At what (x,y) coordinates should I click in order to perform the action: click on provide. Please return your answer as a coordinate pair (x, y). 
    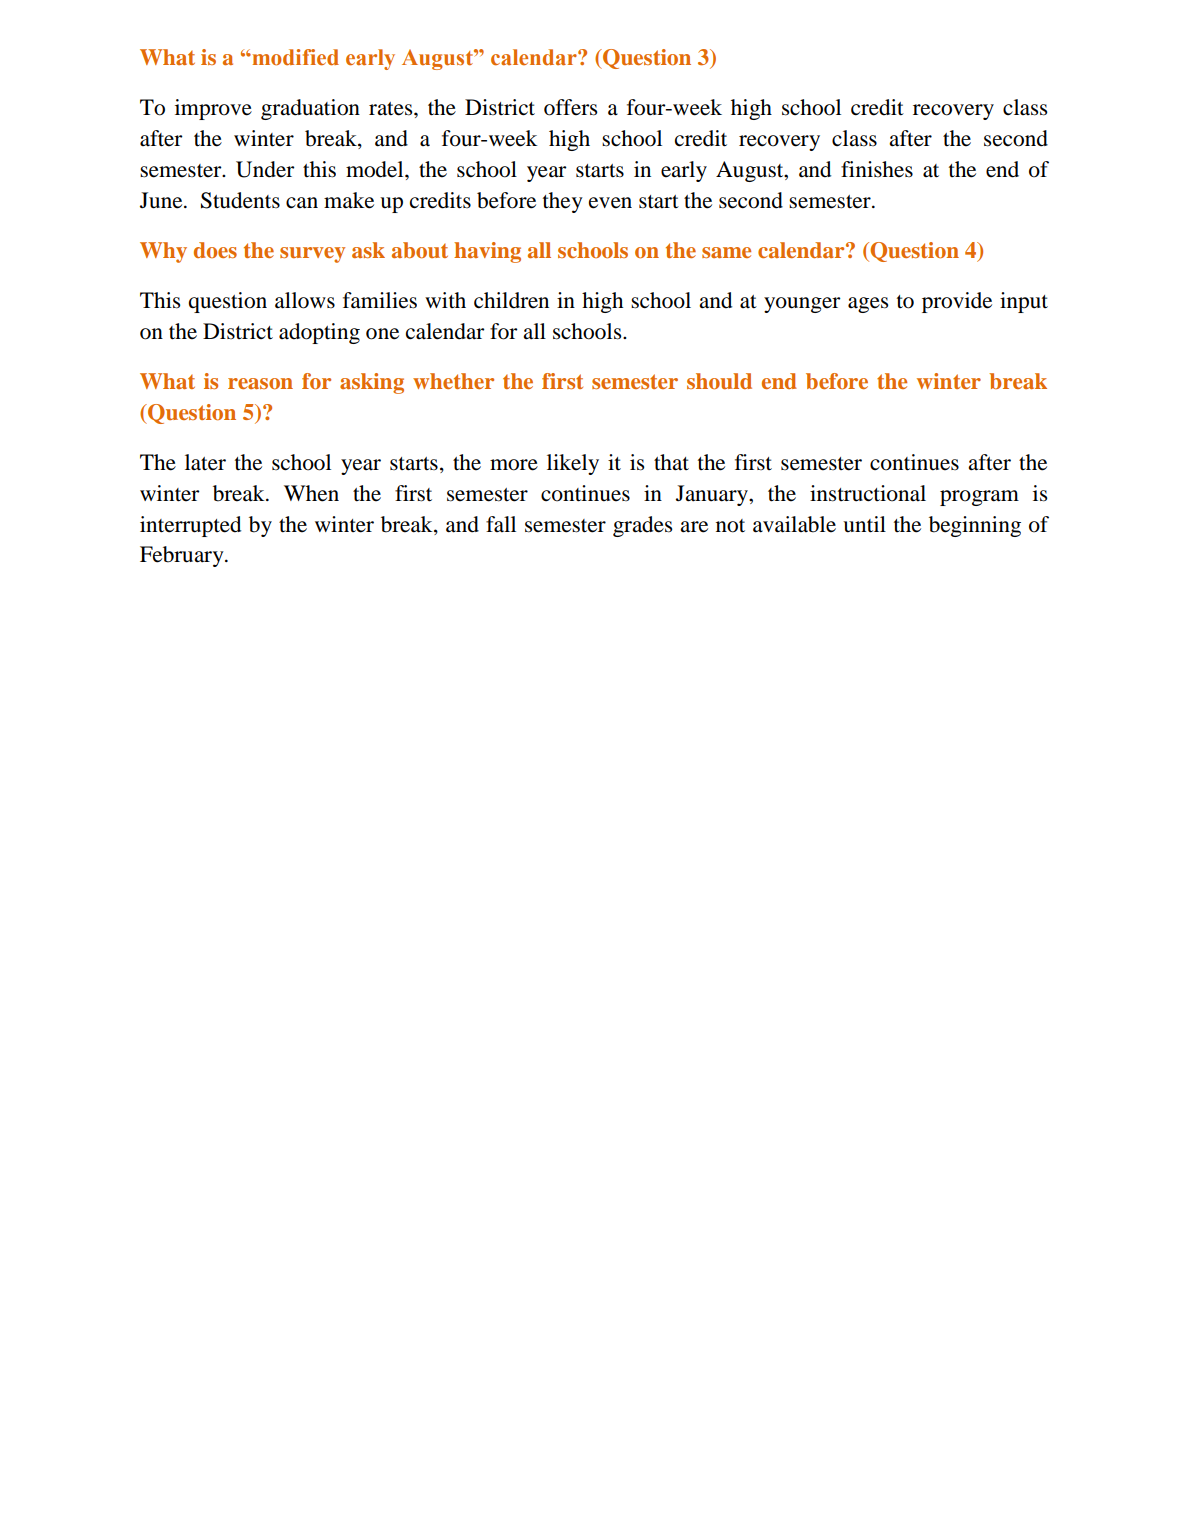
    Looking at the image, I should click on (957, 302).
